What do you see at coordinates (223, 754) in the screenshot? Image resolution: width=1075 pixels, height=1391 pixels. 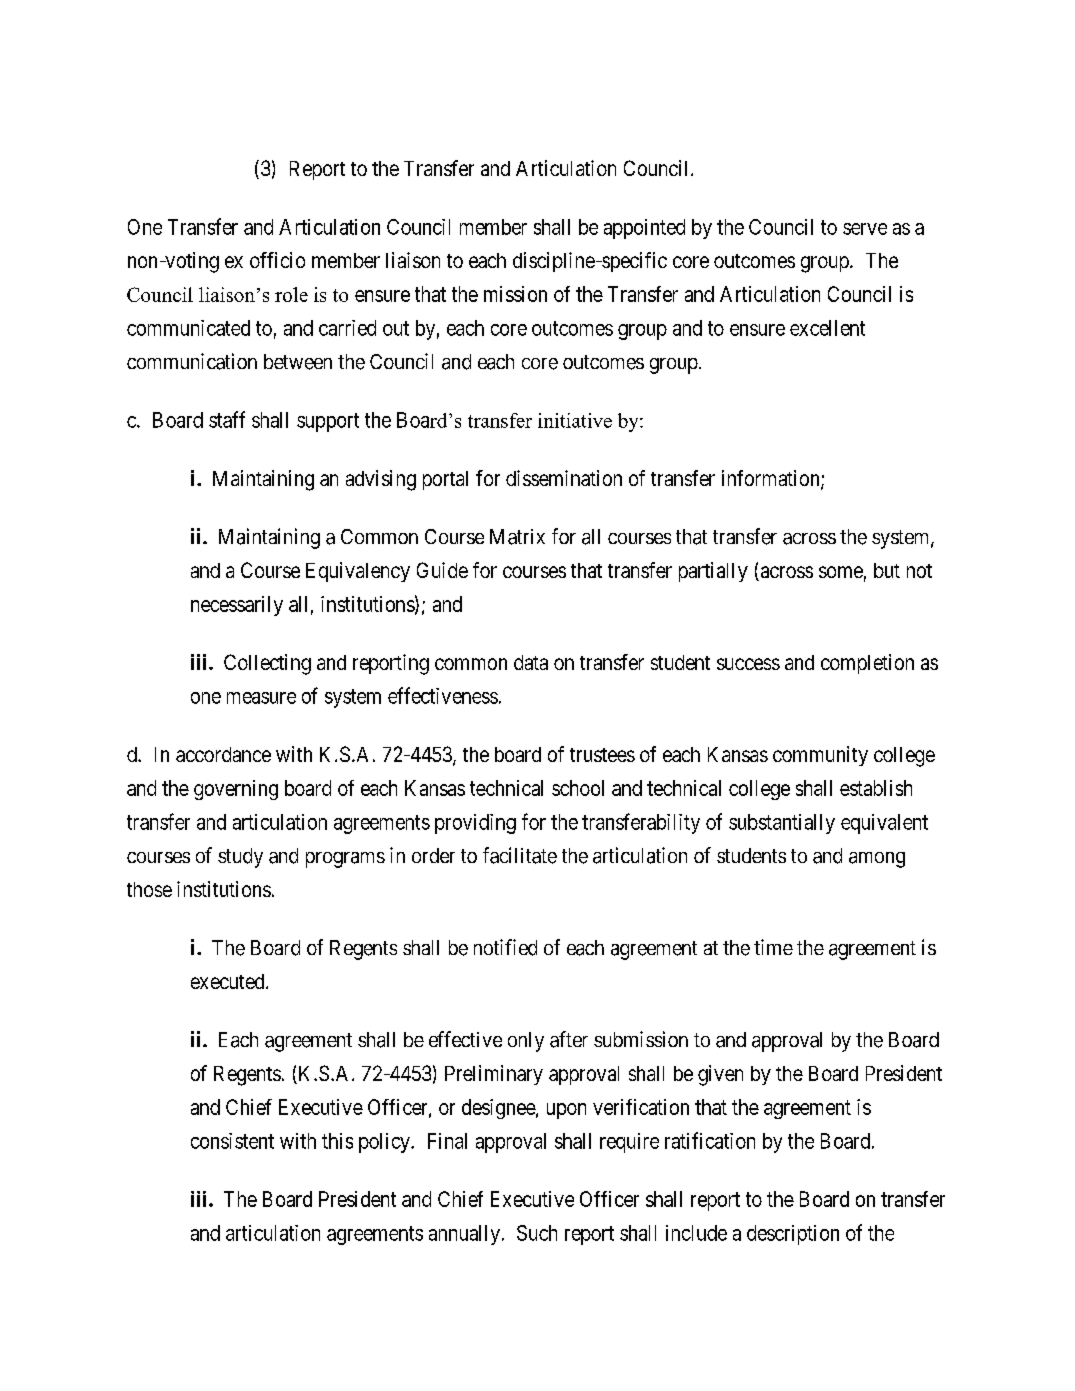 I see `accordance` at bounding box center [223, 754].
